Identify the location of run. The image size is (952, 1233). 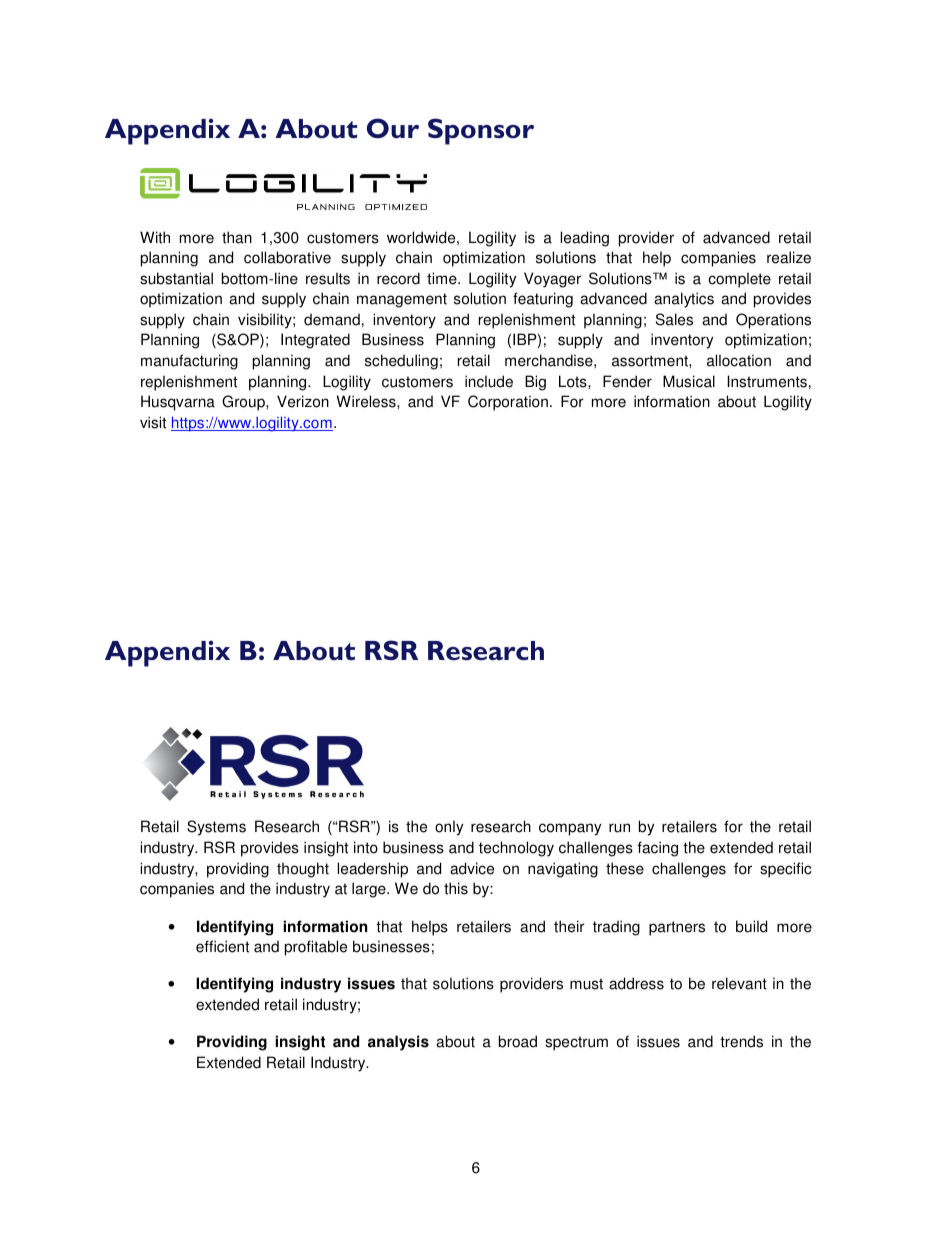
(619, 828).
